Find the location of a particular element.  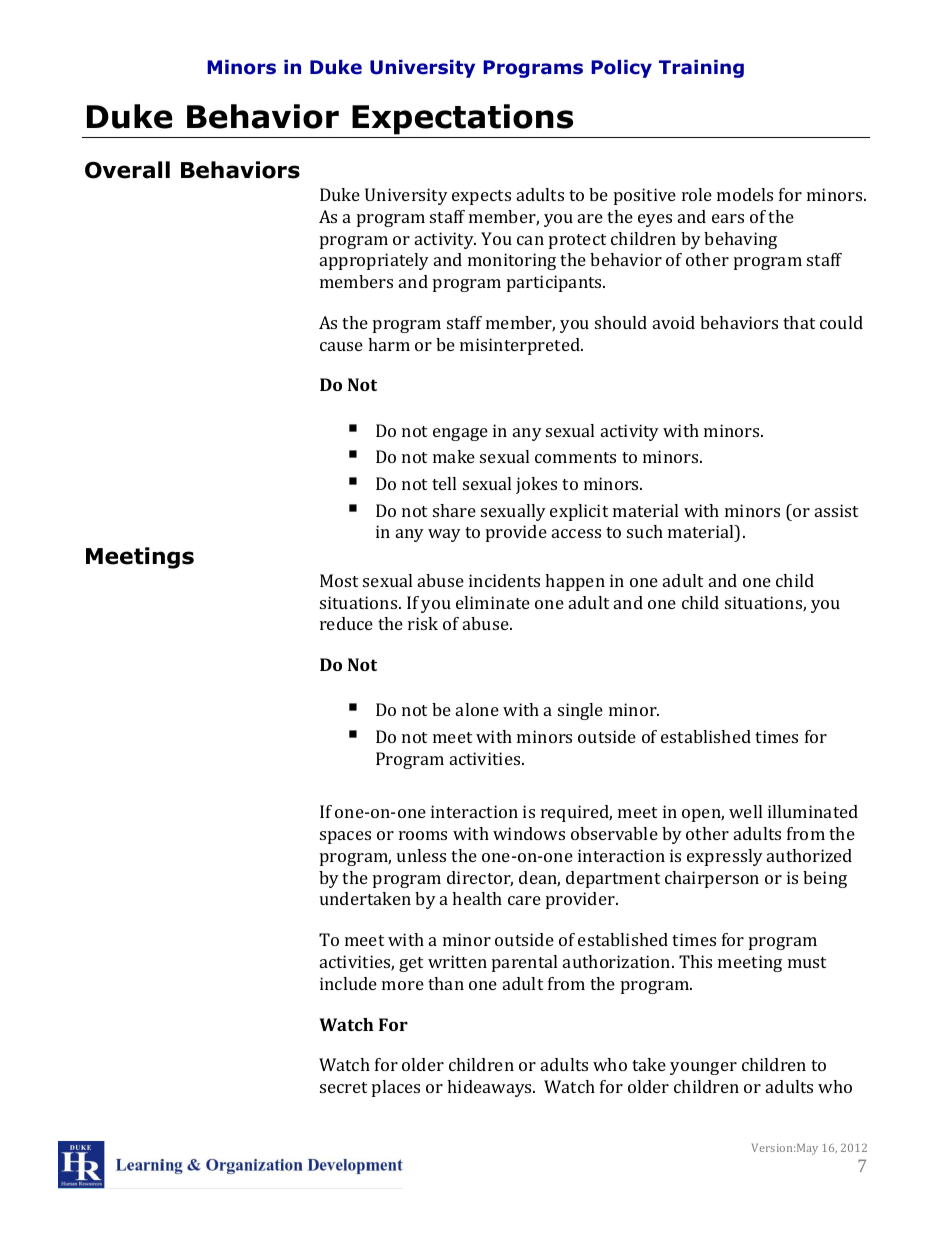

hideaways is located at coordinates (490, 1088).
